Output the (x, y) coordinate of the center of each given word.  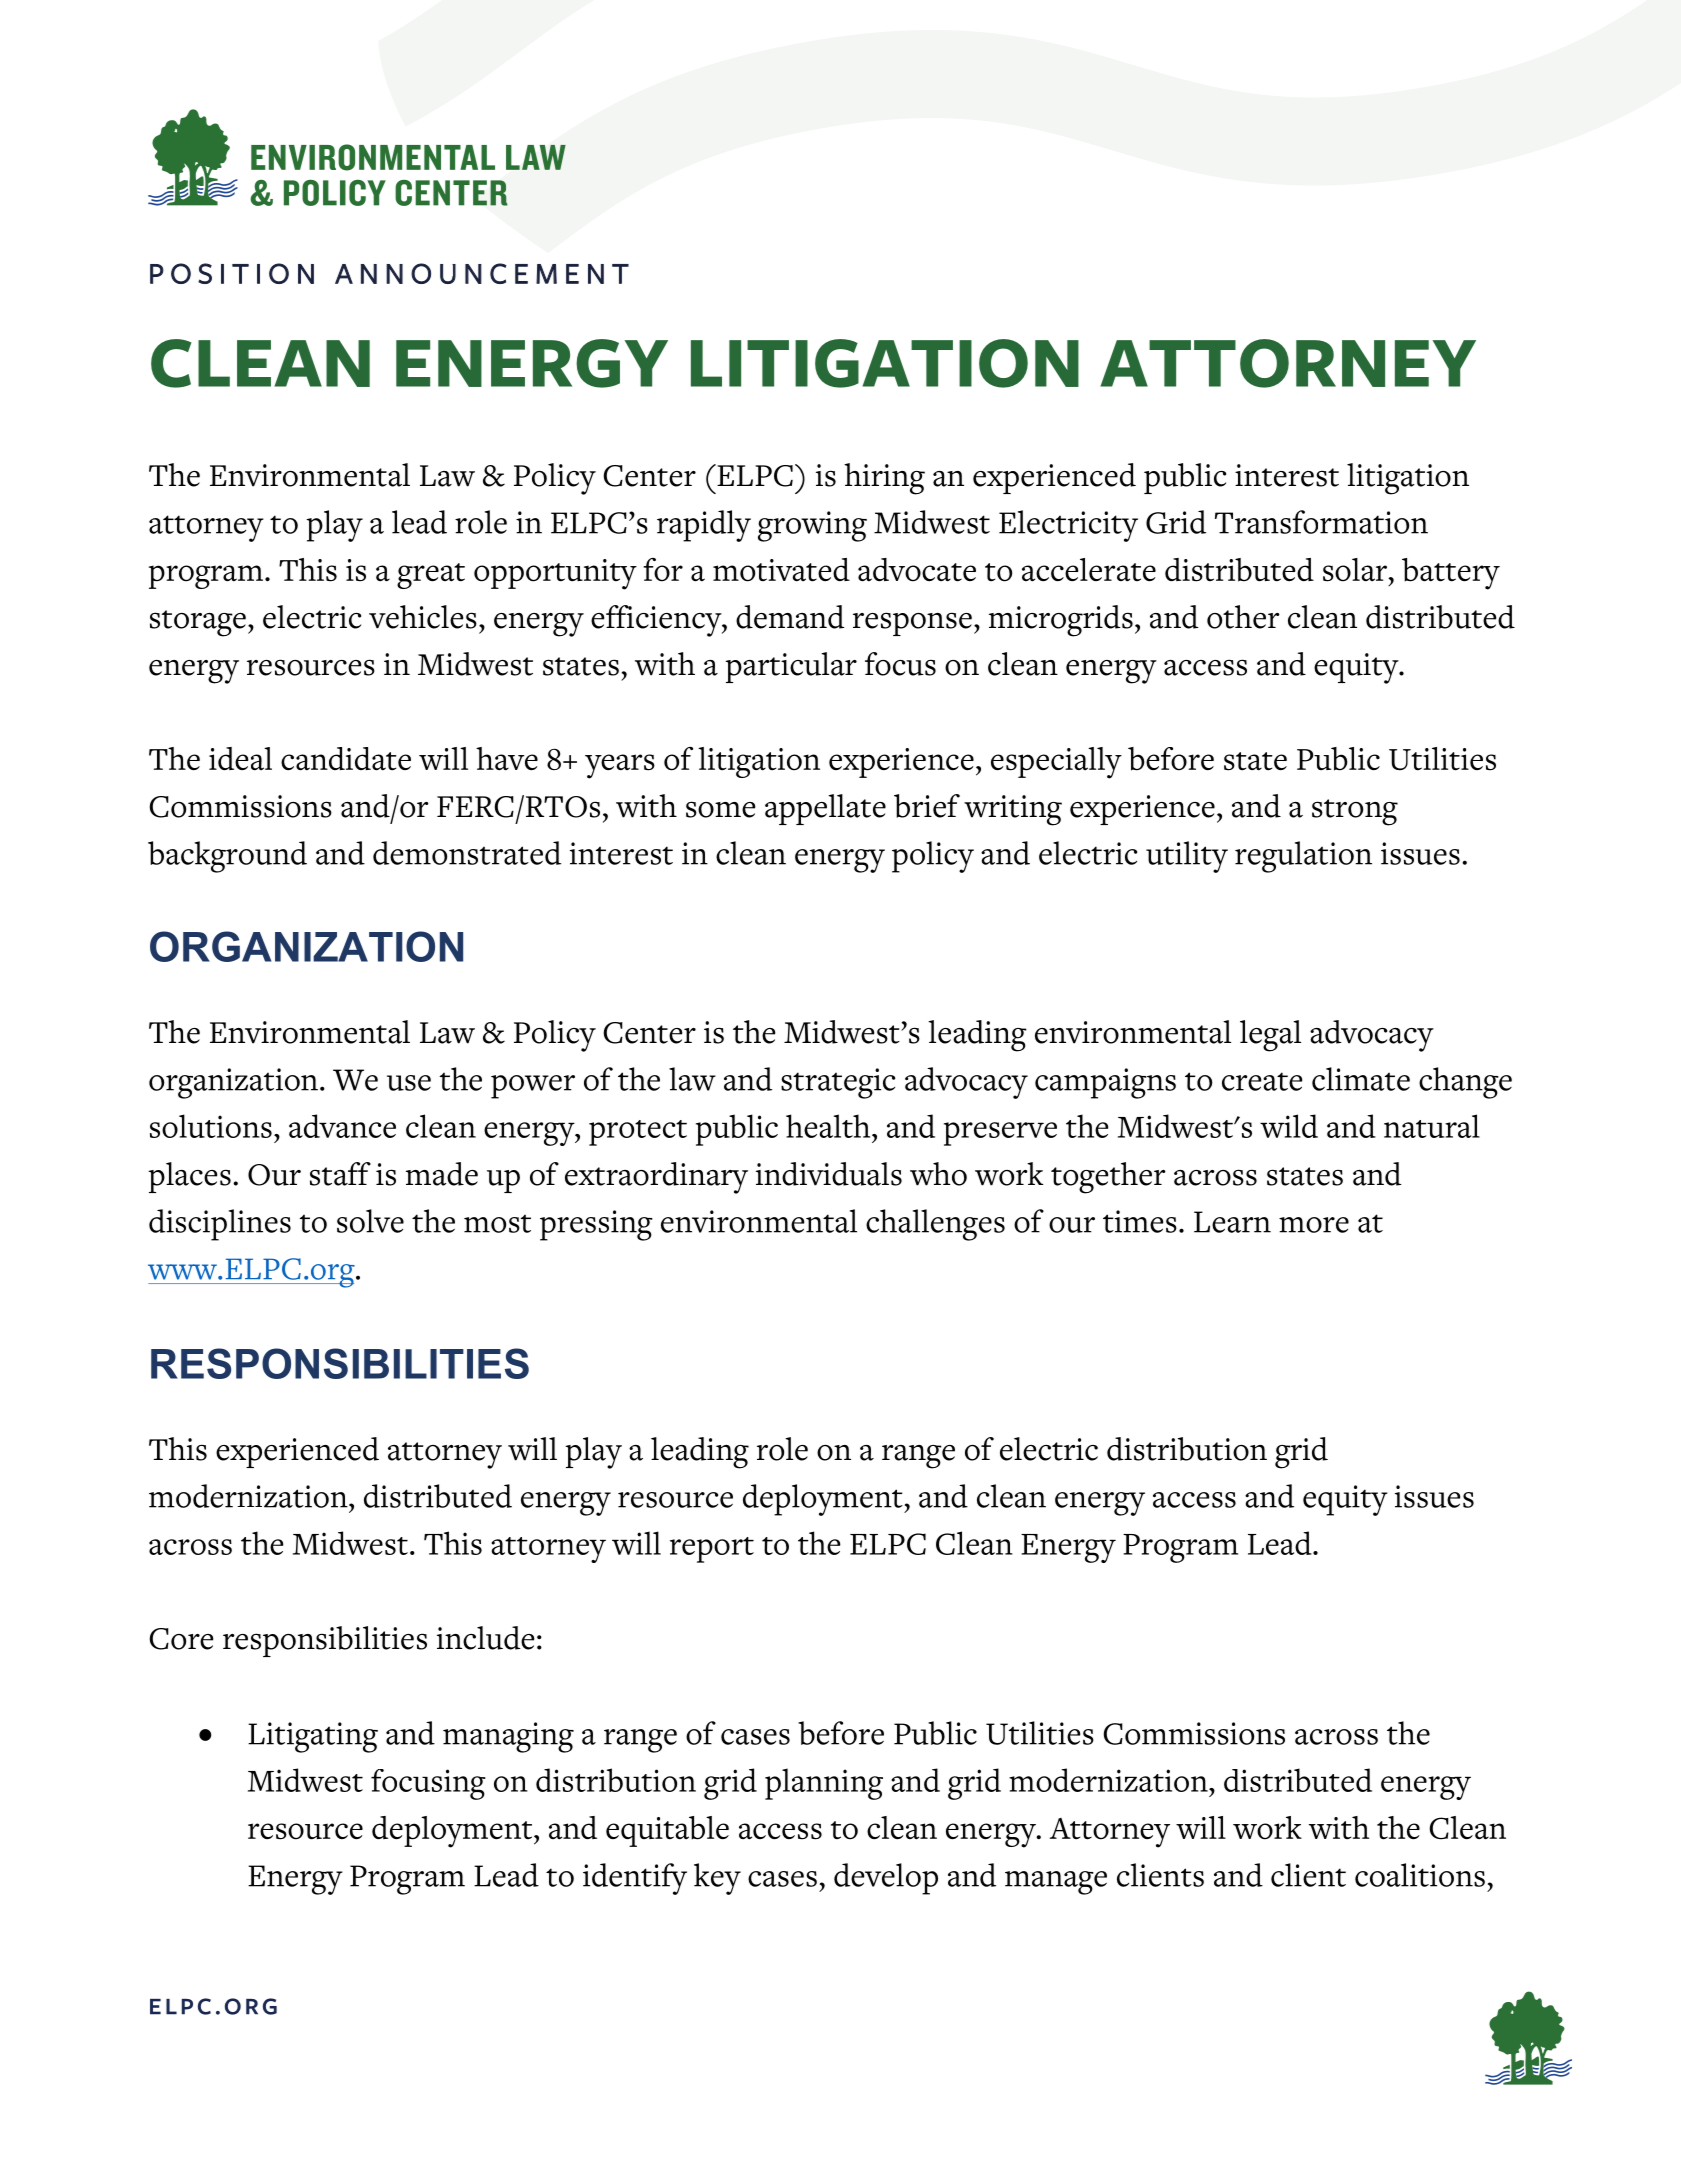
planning (824, 1784)
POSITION (232, 273)
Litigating (313, 1737)
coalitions (1420, 1875)
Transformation (1321, 522)
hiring (884, 479)
